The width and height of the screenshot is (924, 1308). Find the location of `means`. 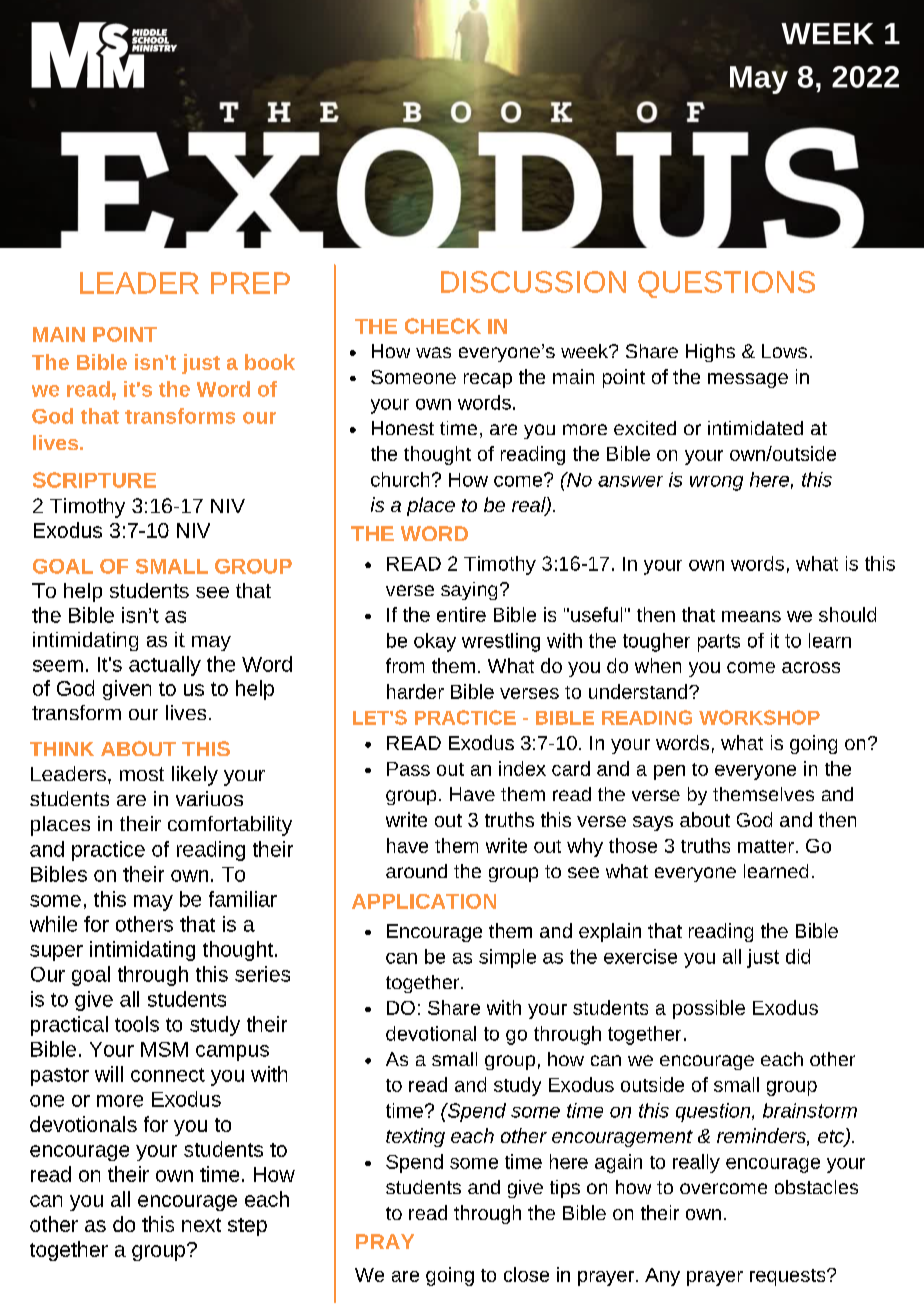

means is located at coordinates (751, 616).
